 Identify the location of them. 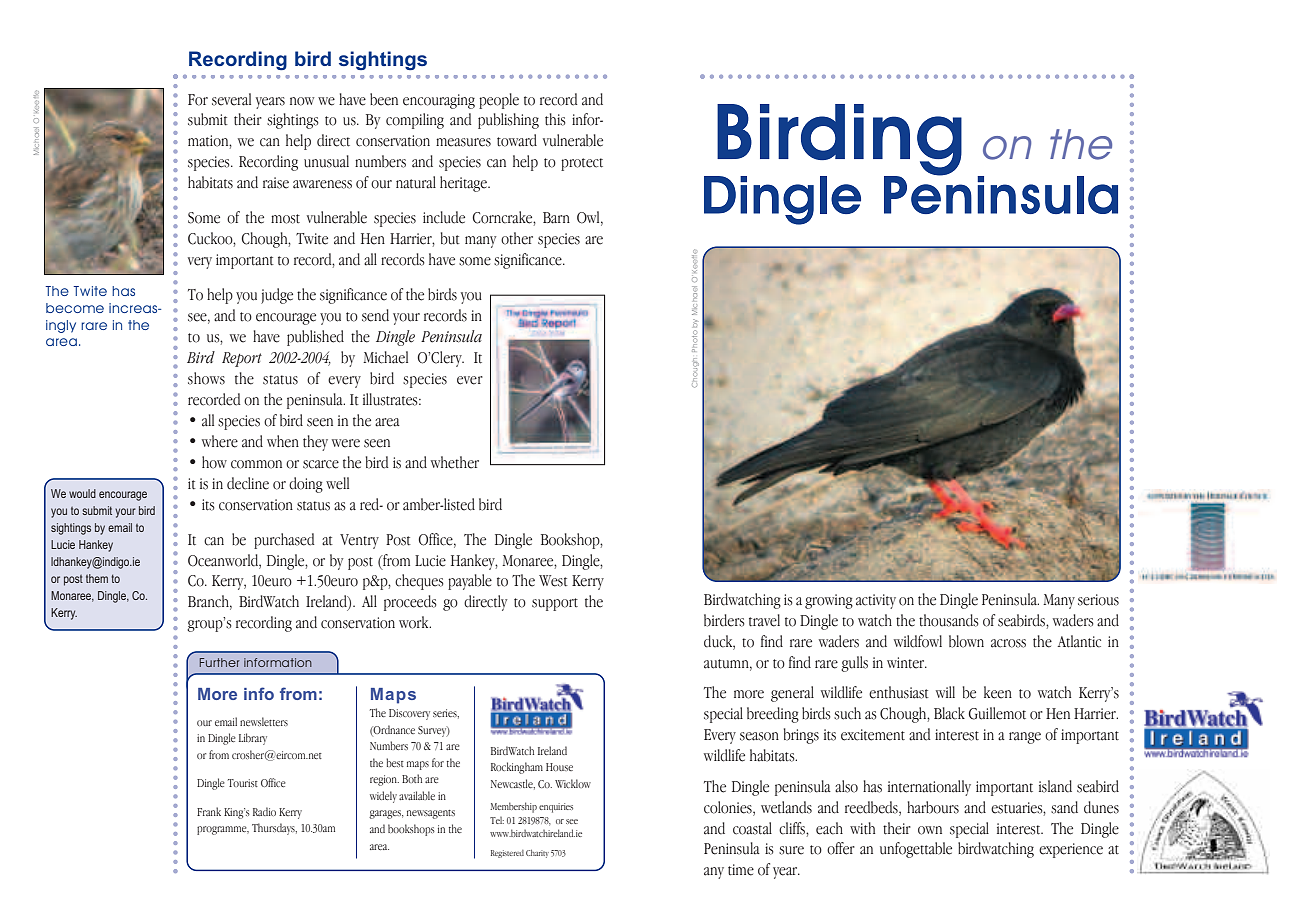
(97, 578).
